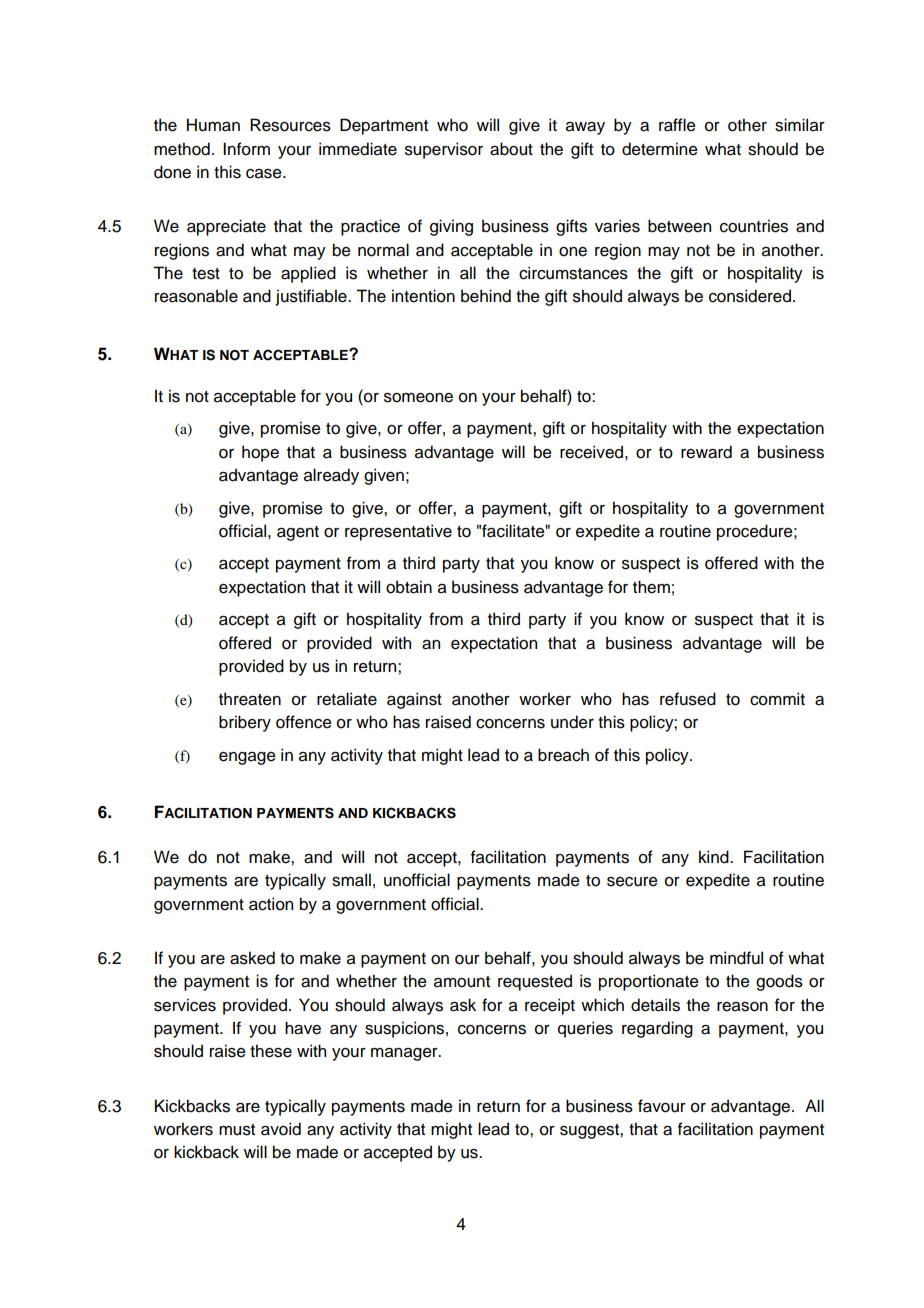  Describe the element at coordinates (271, 904) in the page. I see `action` at that location.
